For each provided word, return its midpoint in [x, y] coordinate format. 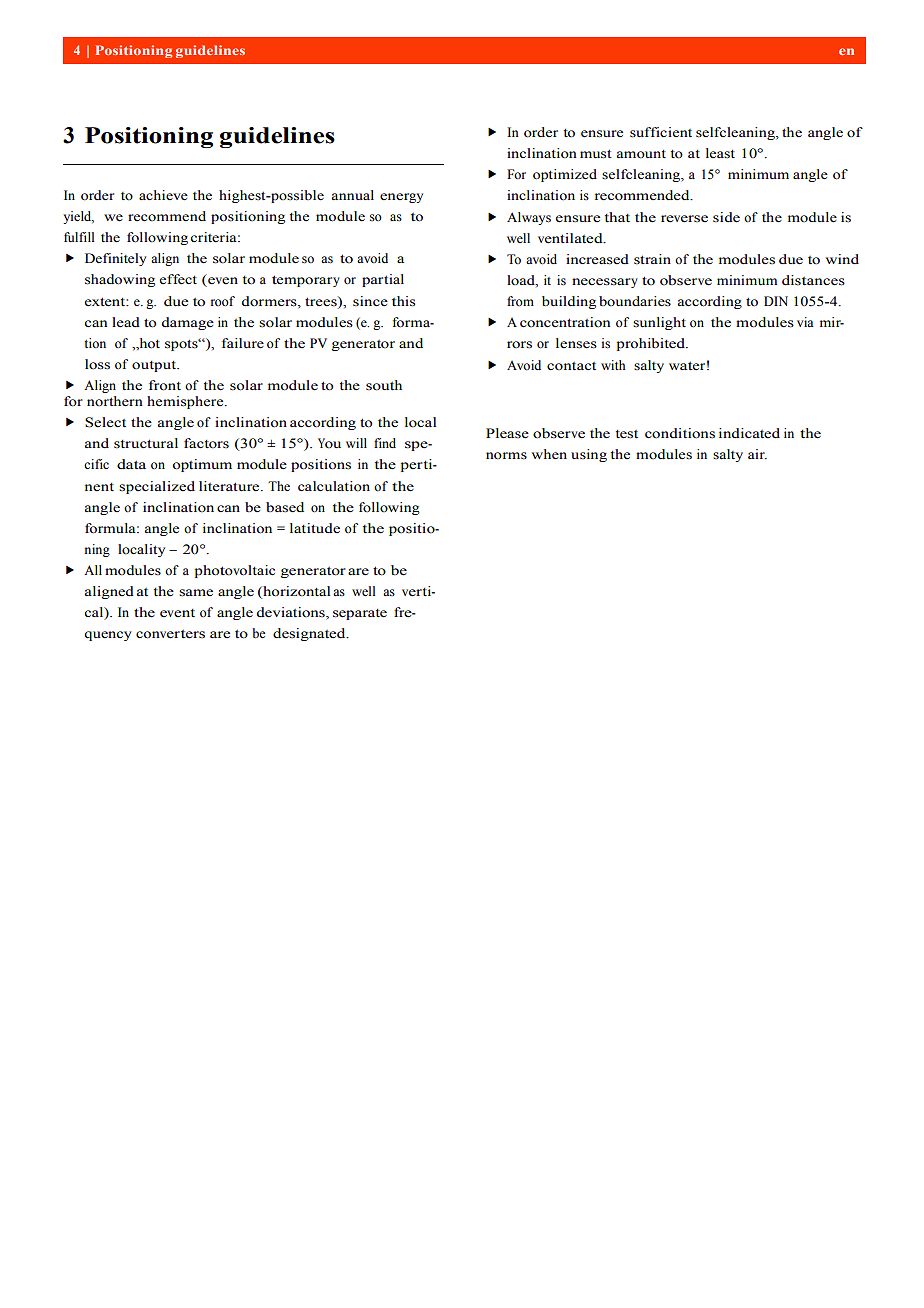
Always [529, 218]
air [757, 454]
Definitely [115, 259]
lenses [576, 343]
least [720, 153]
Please [507, 433]
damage [188, 323]
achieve [163, 195]
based [285, 507]
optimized [565, 175]
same [196, 593]
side [726, 217]
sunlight [659, 323]
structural [146, 443]
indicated [749, 433]
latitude [315, 528]
